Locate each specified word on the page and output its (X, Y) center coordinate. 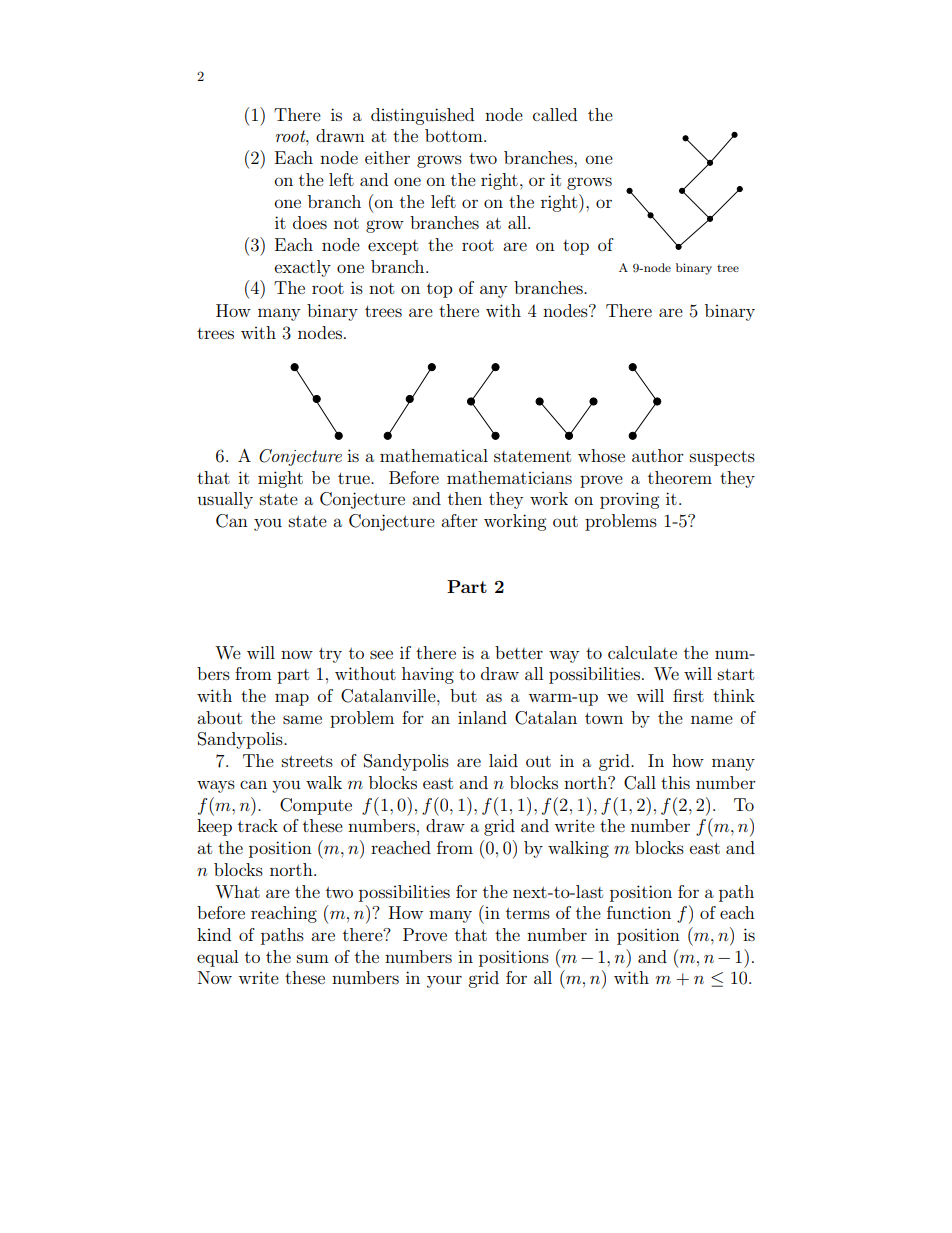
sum (313, 958)
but (463, 695)
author (658, 455)
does (310, 222)
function (639, 912)
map (292, 699)
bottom (455, 135)
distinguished (422, 116)
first (688, 695)
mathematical (434, 455)
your (444, 981)
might (280, 479)
